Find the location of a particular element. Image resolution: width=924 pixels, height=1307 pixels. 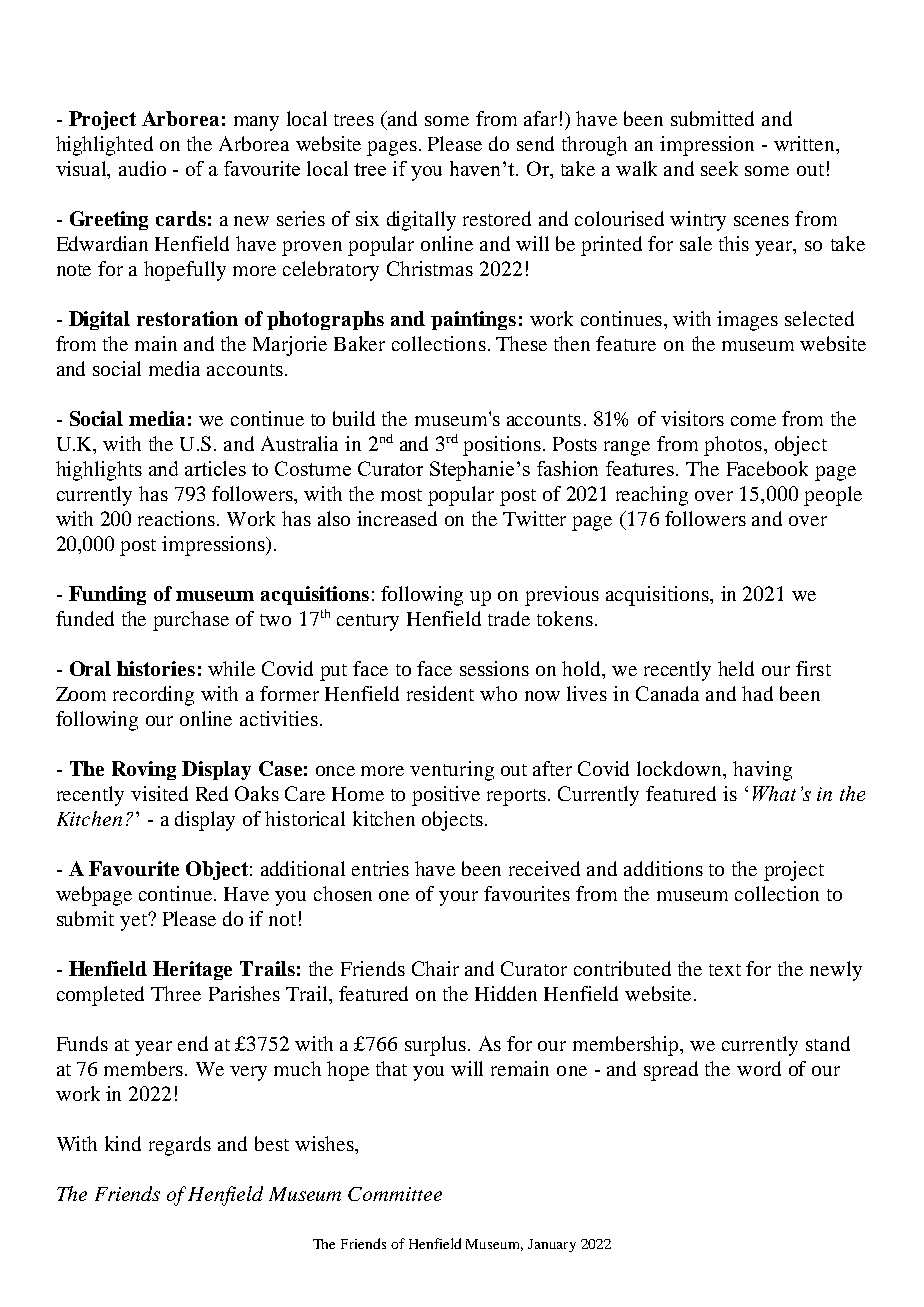

regards is located at coordinates (180, 1146).
